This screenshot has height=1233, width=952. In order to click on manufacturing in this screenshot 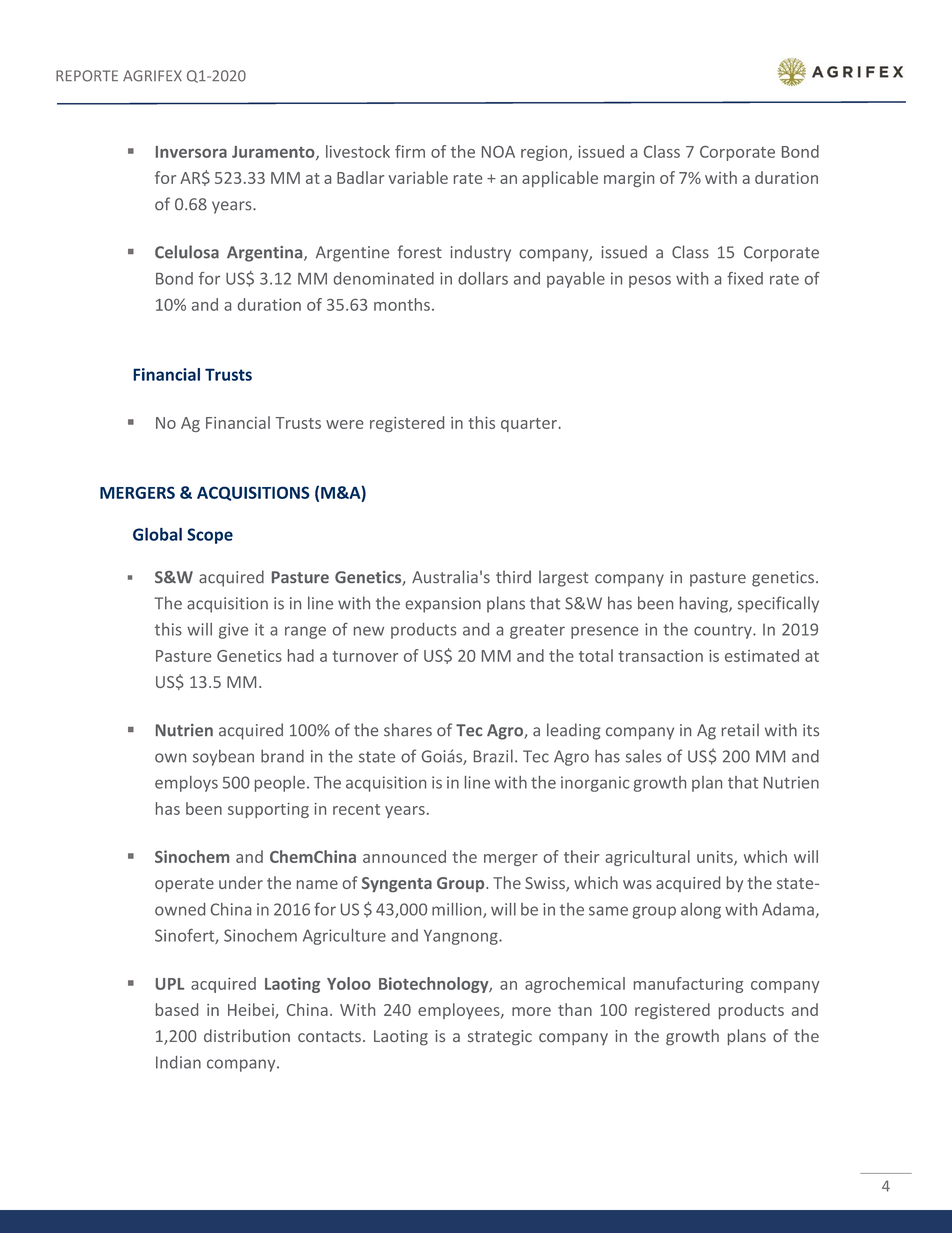, I will do `click(688, 985)`.
